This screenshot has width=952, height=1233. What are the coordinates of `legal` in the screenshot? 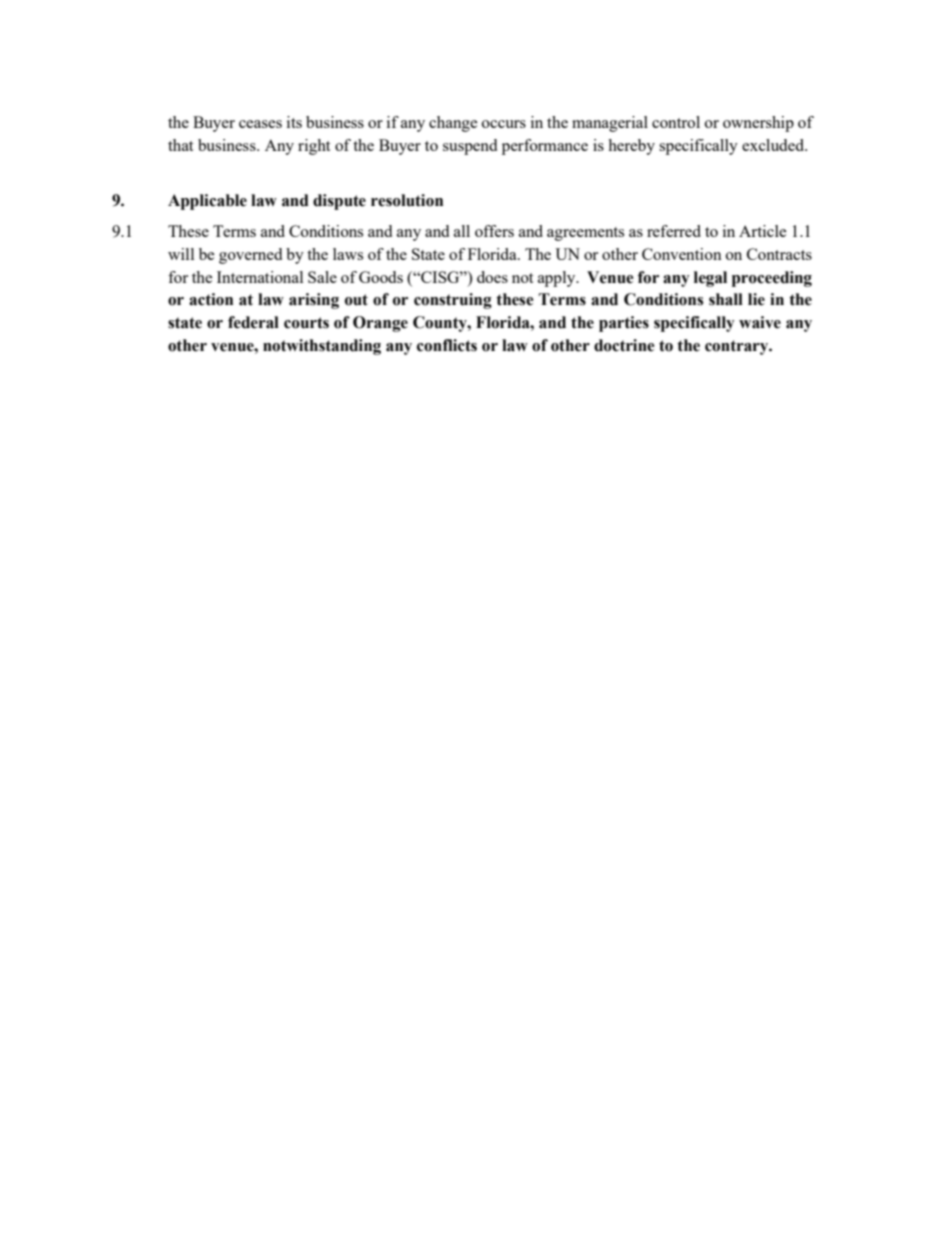 It's located at (710, 279).
